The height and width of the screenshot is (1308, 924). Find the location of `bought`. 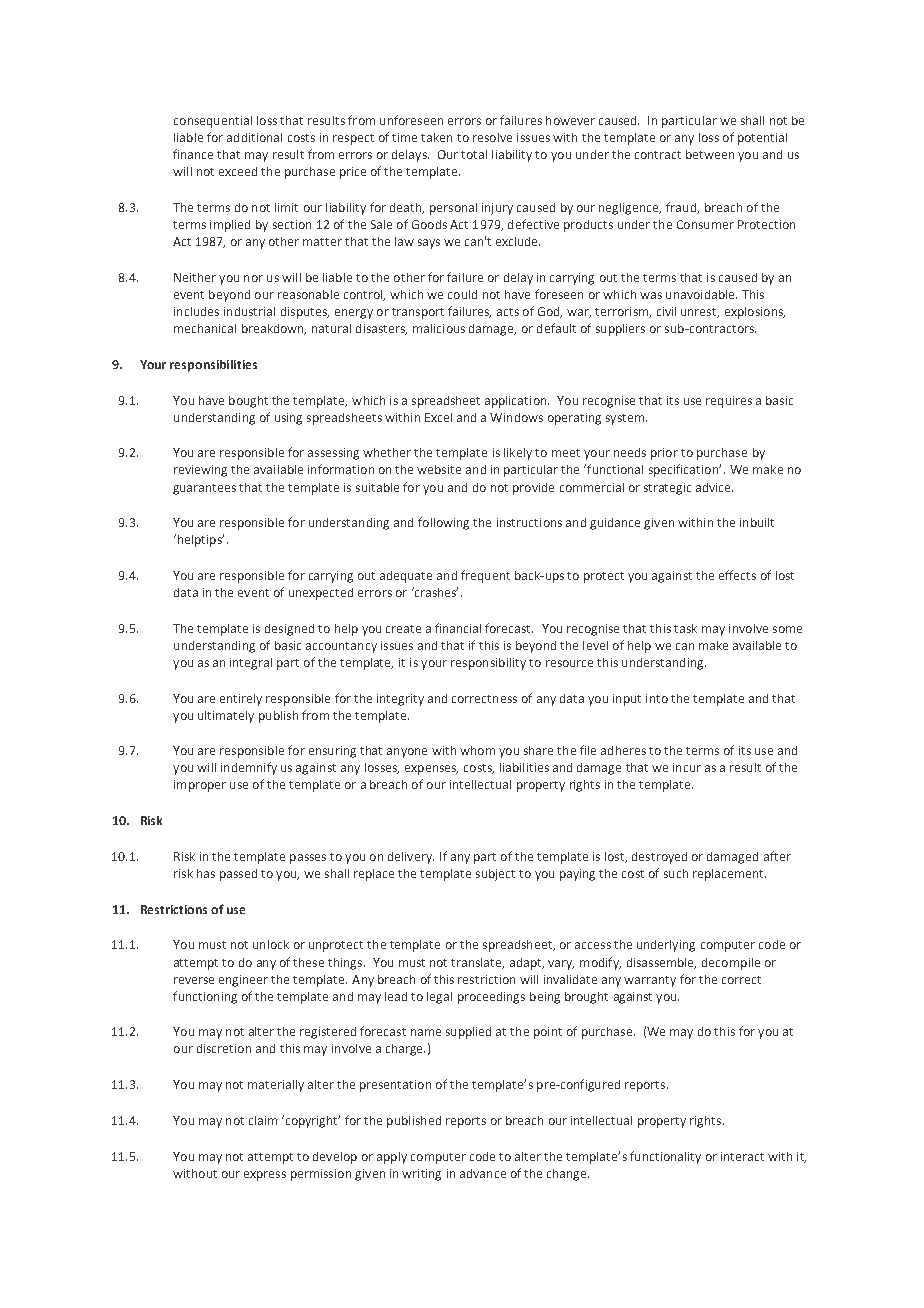

bought is located at coordinates (248, 402).
